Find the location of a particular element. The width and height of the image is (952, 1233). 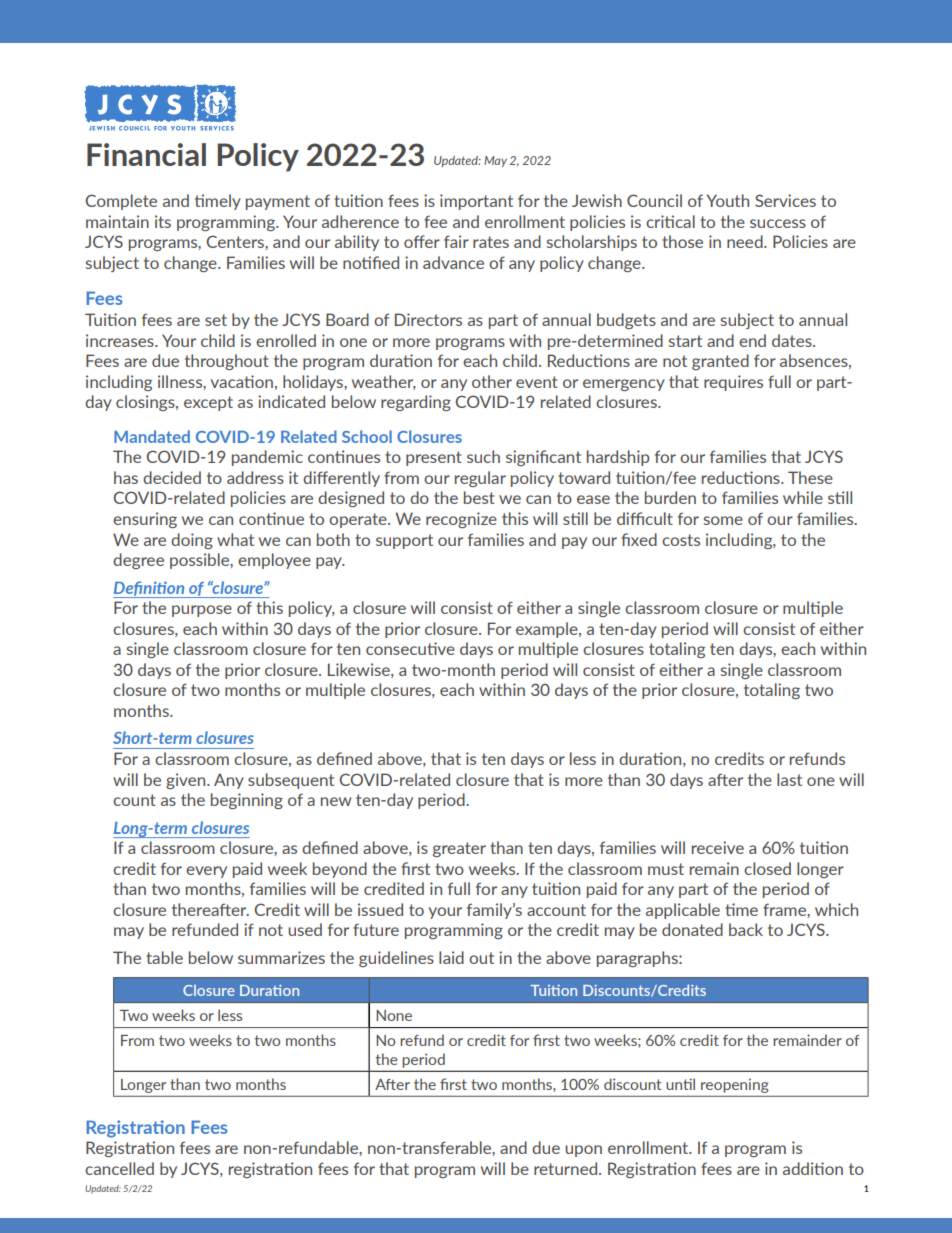

requires is located at coordinates (733, 383).
